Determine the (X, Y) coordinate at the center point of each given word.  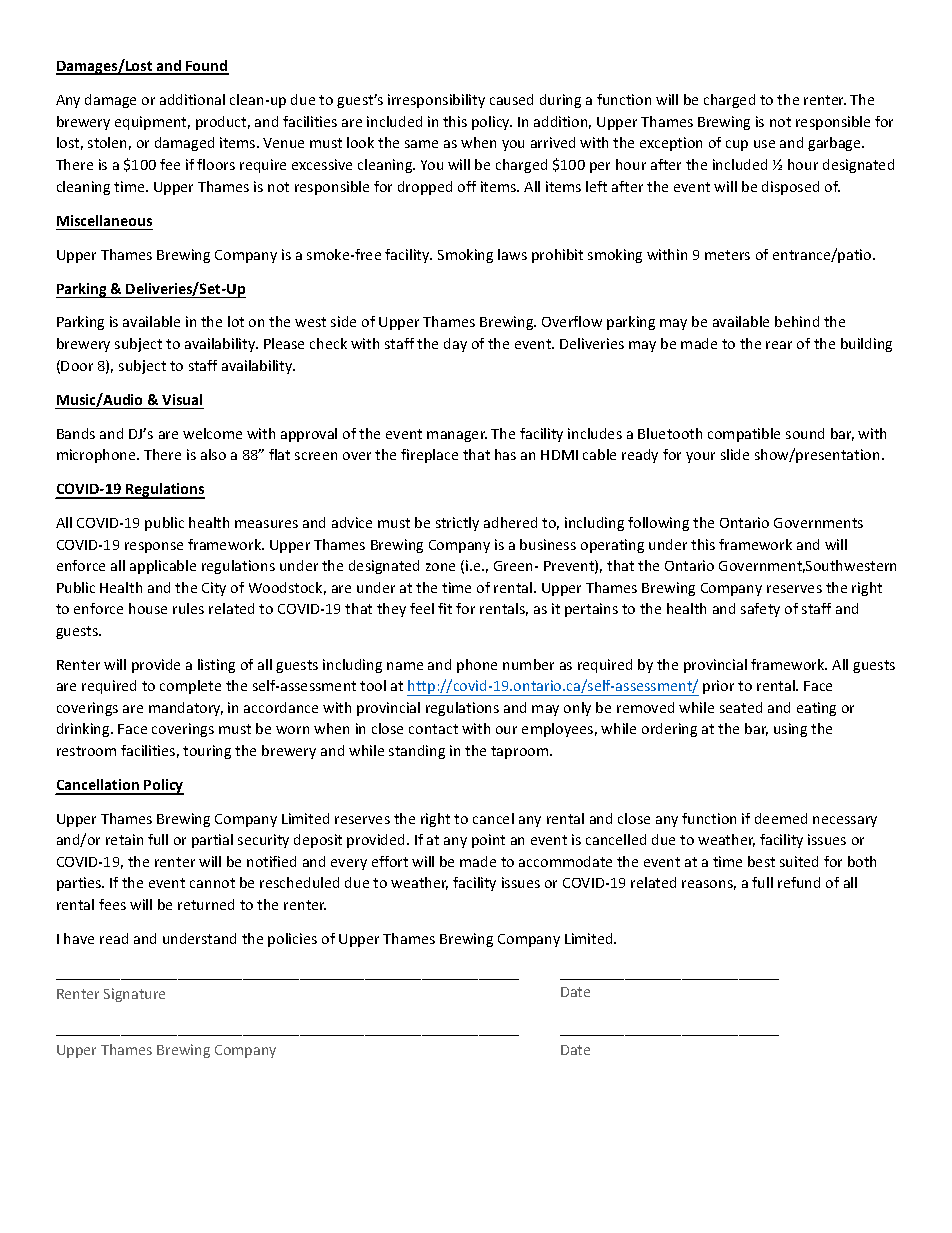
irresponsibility (436, 101)
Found (206, 67)
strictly (457, 524)
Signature (134, 995)
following (658, 524)
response (154, 547)
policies (292, 940)
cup (737, 145)
